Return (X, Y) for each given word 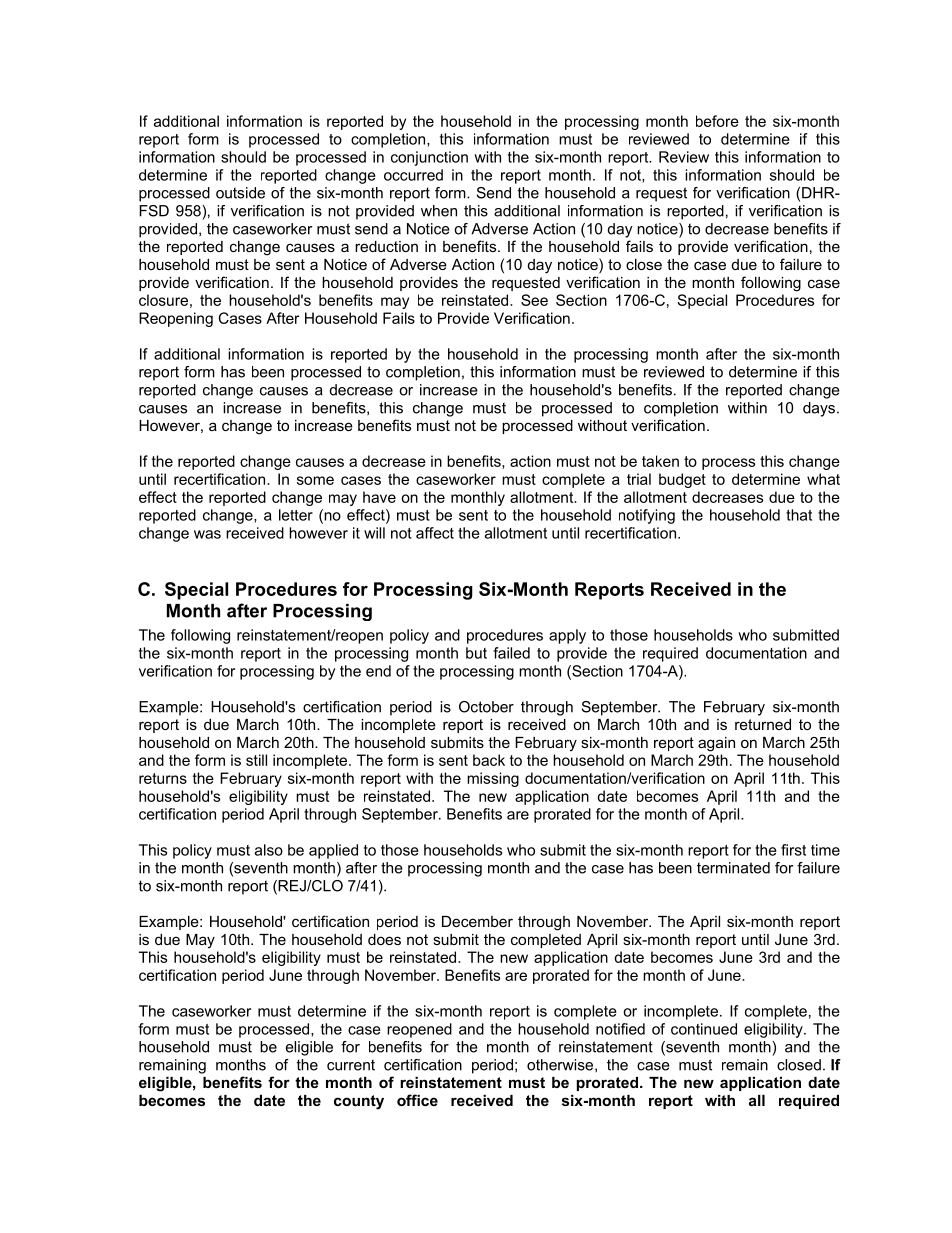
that (799, 515)
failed (511, 653)
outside (240, 193)
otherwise (561, 1065)
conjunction (429, 158)
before (717, 121)
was (207, 534)
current (351, 1065)
